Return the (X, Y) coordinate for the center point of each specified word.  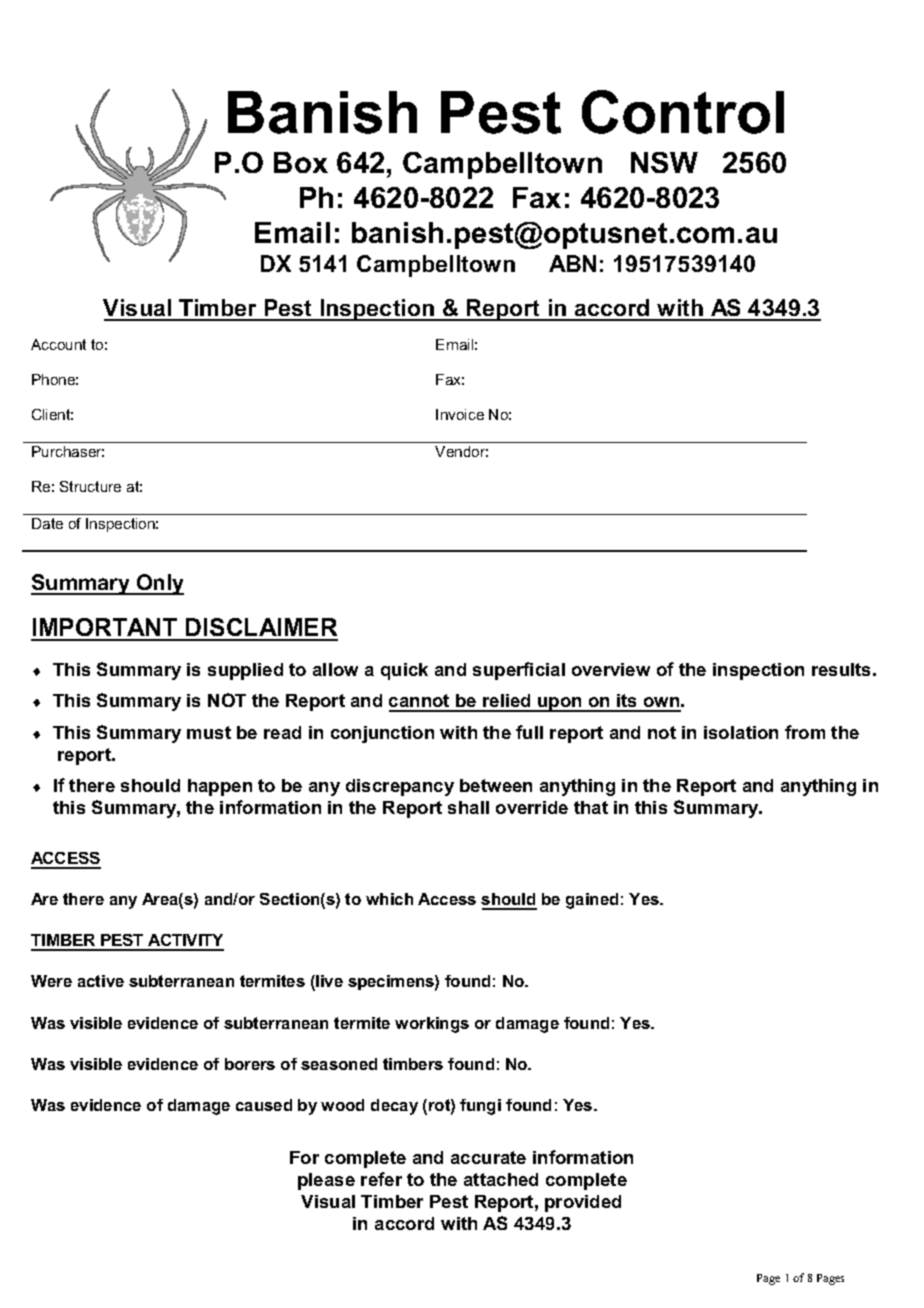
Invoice (460, 414)
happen (220, 787)
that (591, 807)
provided (583, 1203)
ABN (572, 263)
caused (264, 1105)
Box (301, 162)
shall (468, 807)
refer (381, 1179)
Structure (90, 486)
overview (611, 669)
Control (683, 112)
